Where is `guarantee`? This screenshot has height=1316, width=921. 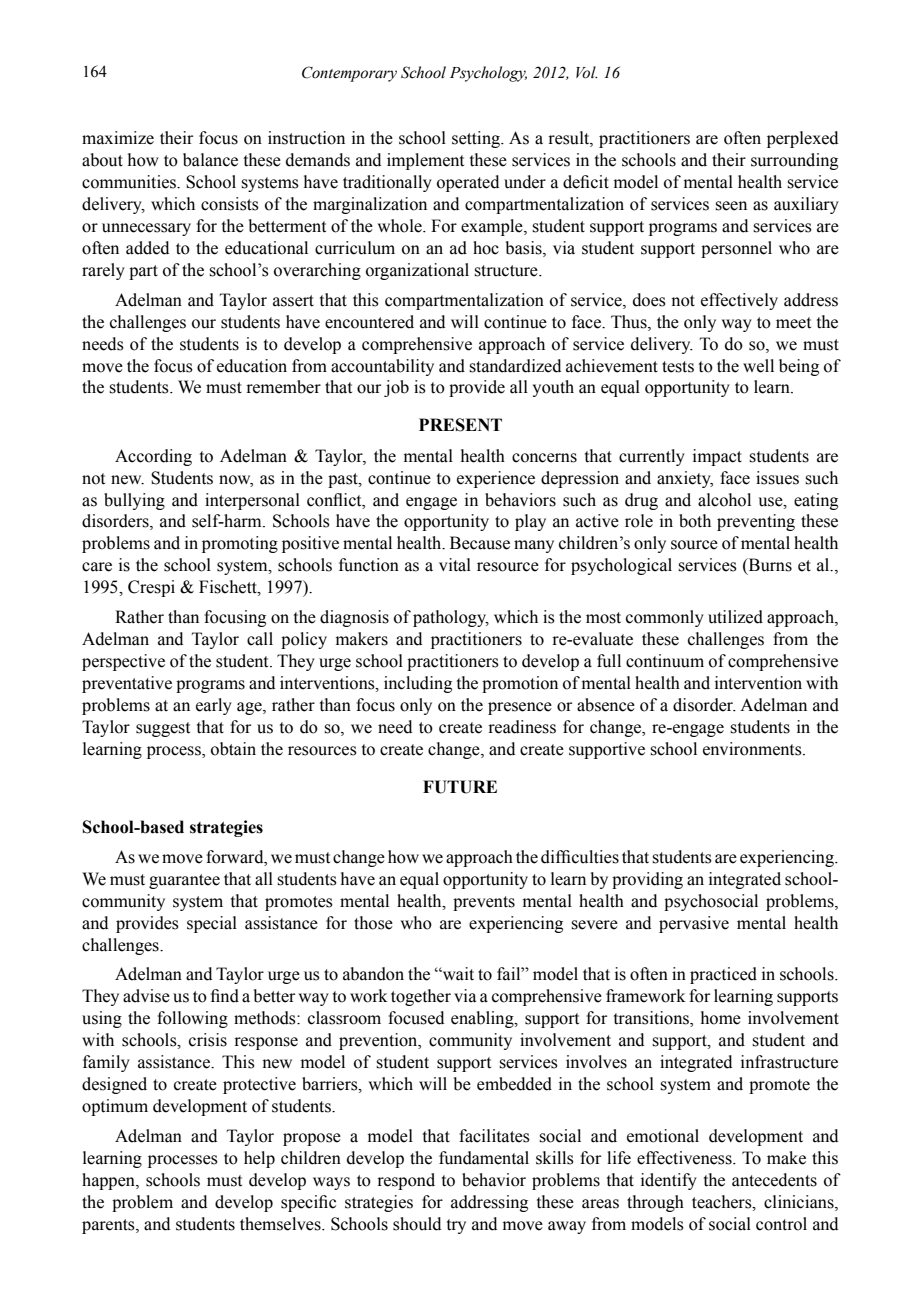
guarantee is located at coordinates (184, 881).
